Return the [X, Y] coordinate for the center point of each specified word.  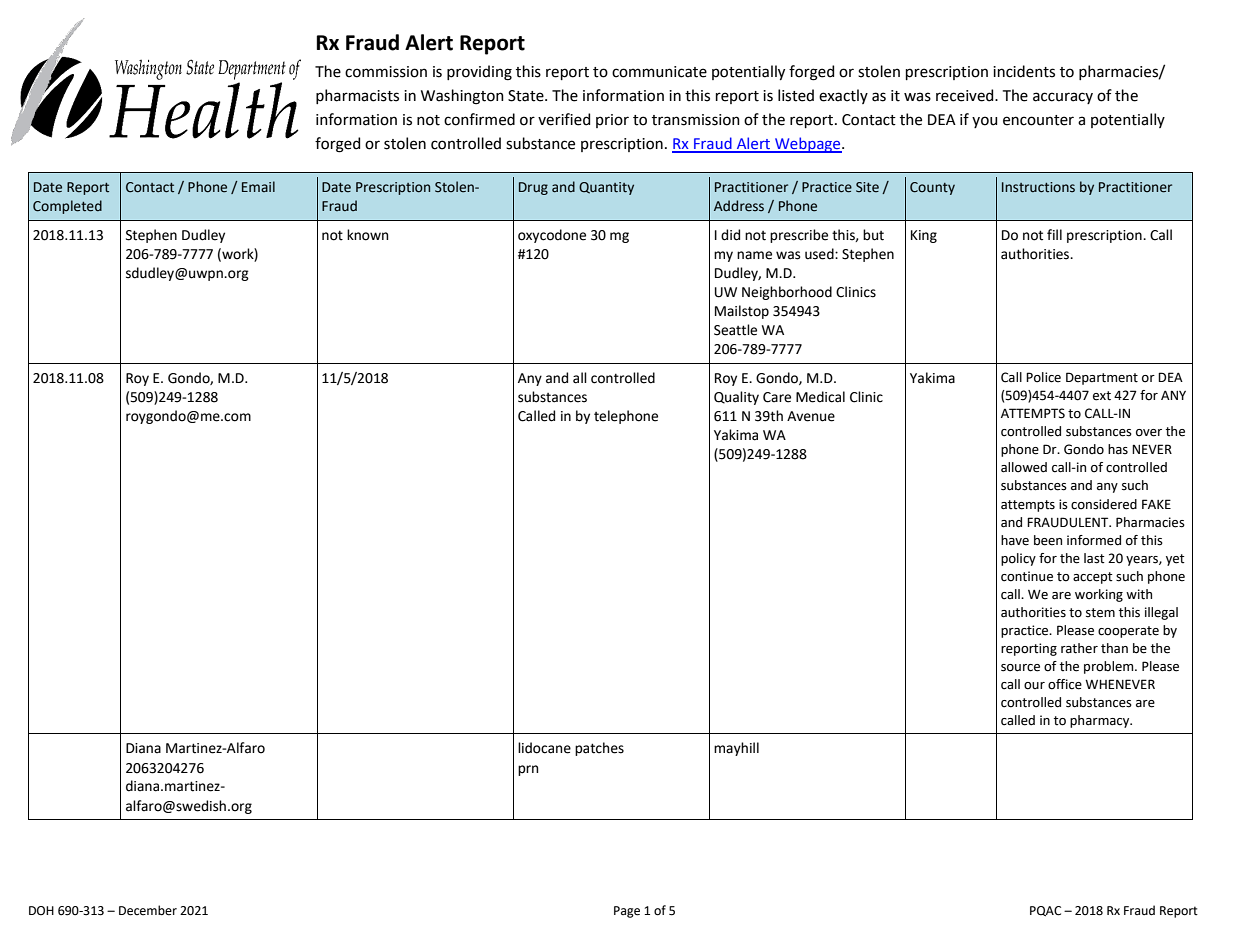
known [367, 235]
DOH [41, 911]
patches [599, 749]
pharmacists [357, 96]
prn [528, 770]
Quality [736, 398]
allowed [1024, 467]
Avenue [811, 416]
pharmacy [1101, 721]
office [1065, 684]
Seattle [735, 330]
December [148, 910]
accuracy [1063, 98]
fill [1054, 234]
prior [612, 121]
